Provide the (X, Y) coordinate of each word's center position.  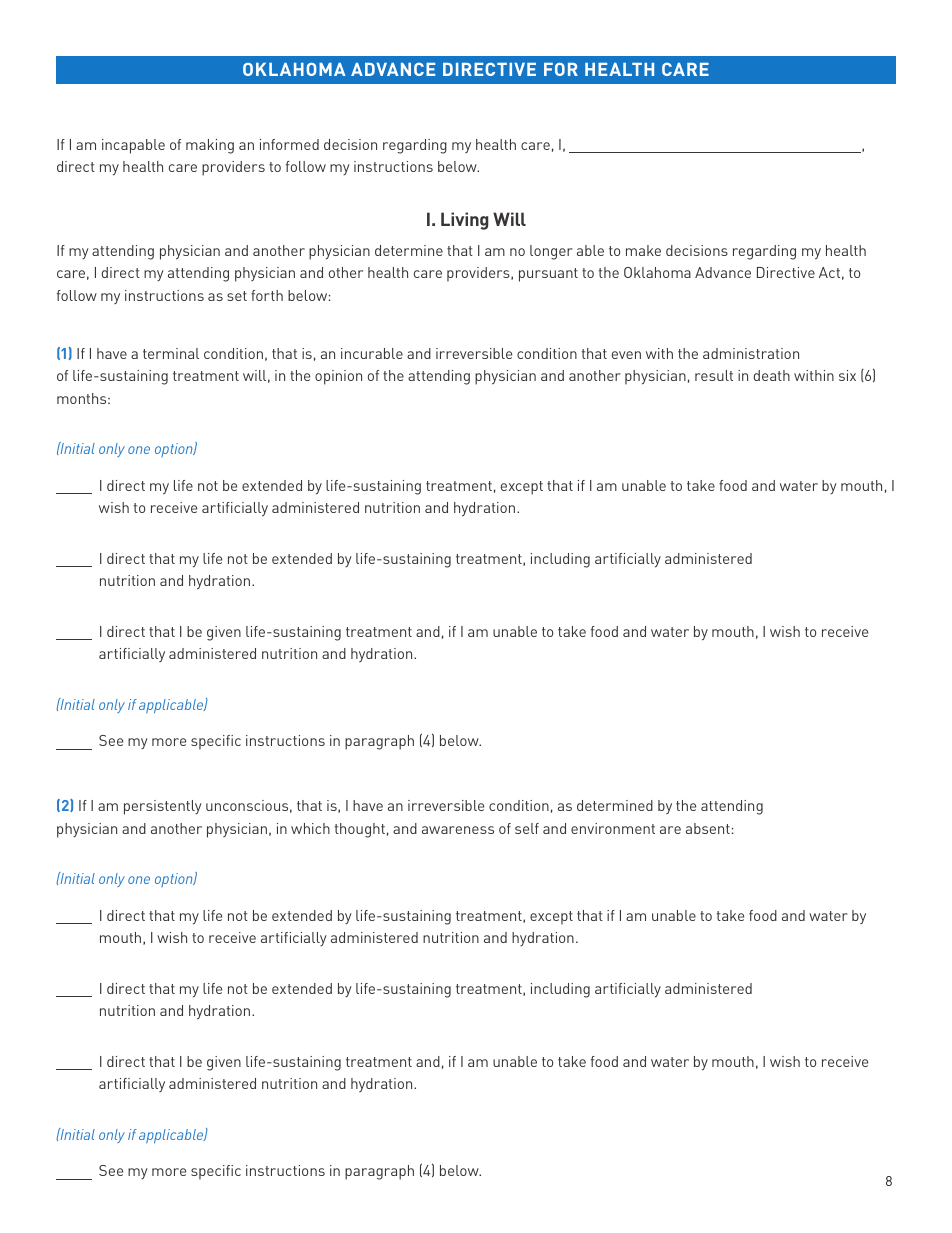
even (626, 355)
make (643, 250)
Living (465, 221)
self (527, 828)
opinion (338, 377)
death (772, 375)
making (210, 146)
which (310, 828)
